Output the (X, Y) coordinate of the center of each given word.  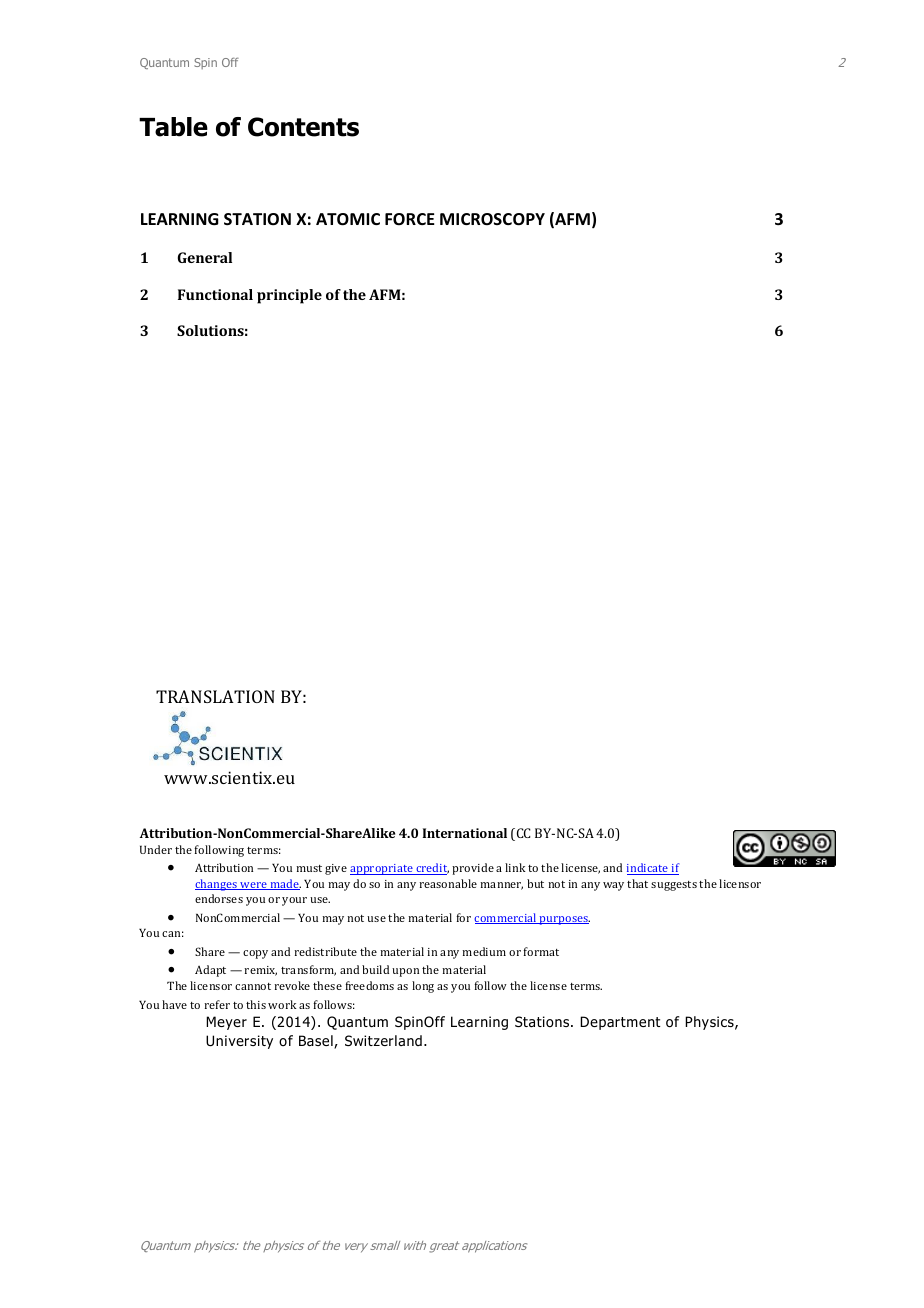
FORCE (410, 219)
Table (173, 127)
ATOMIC (348, 219)
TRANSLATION (215, 696)
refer (217, 1004)
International (465, 833)
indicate (649, 869)
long (423, 987)
